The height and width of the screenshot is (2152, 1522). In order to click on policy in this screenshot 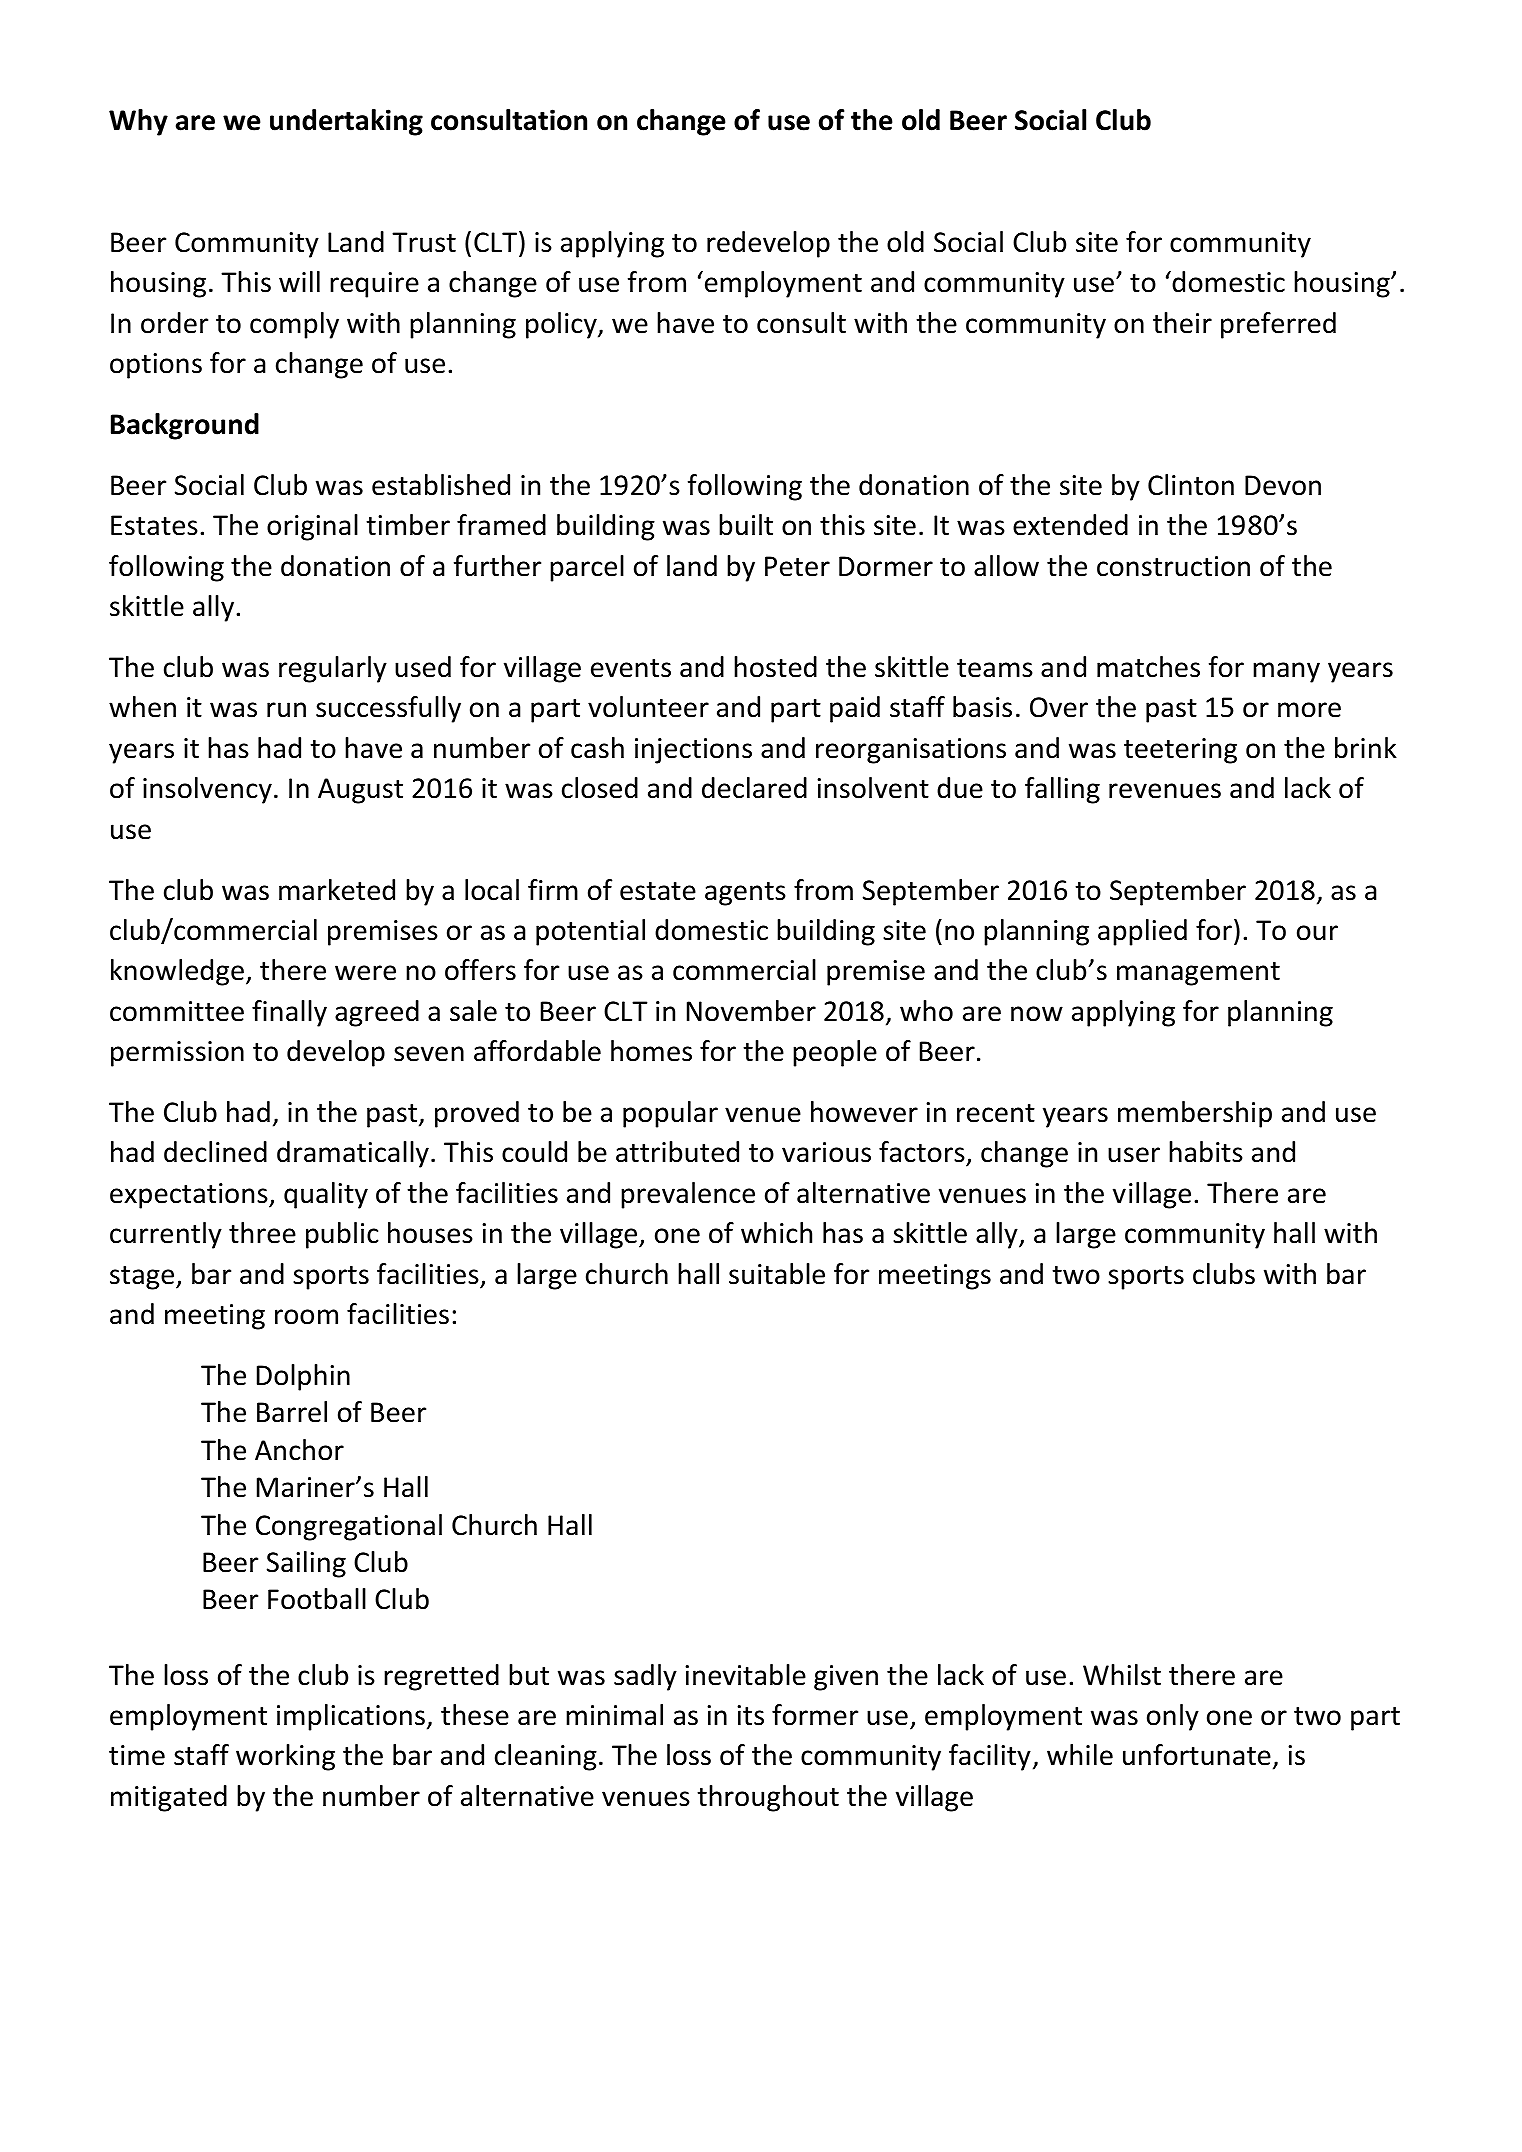, I will do `click(562, 325)`.
